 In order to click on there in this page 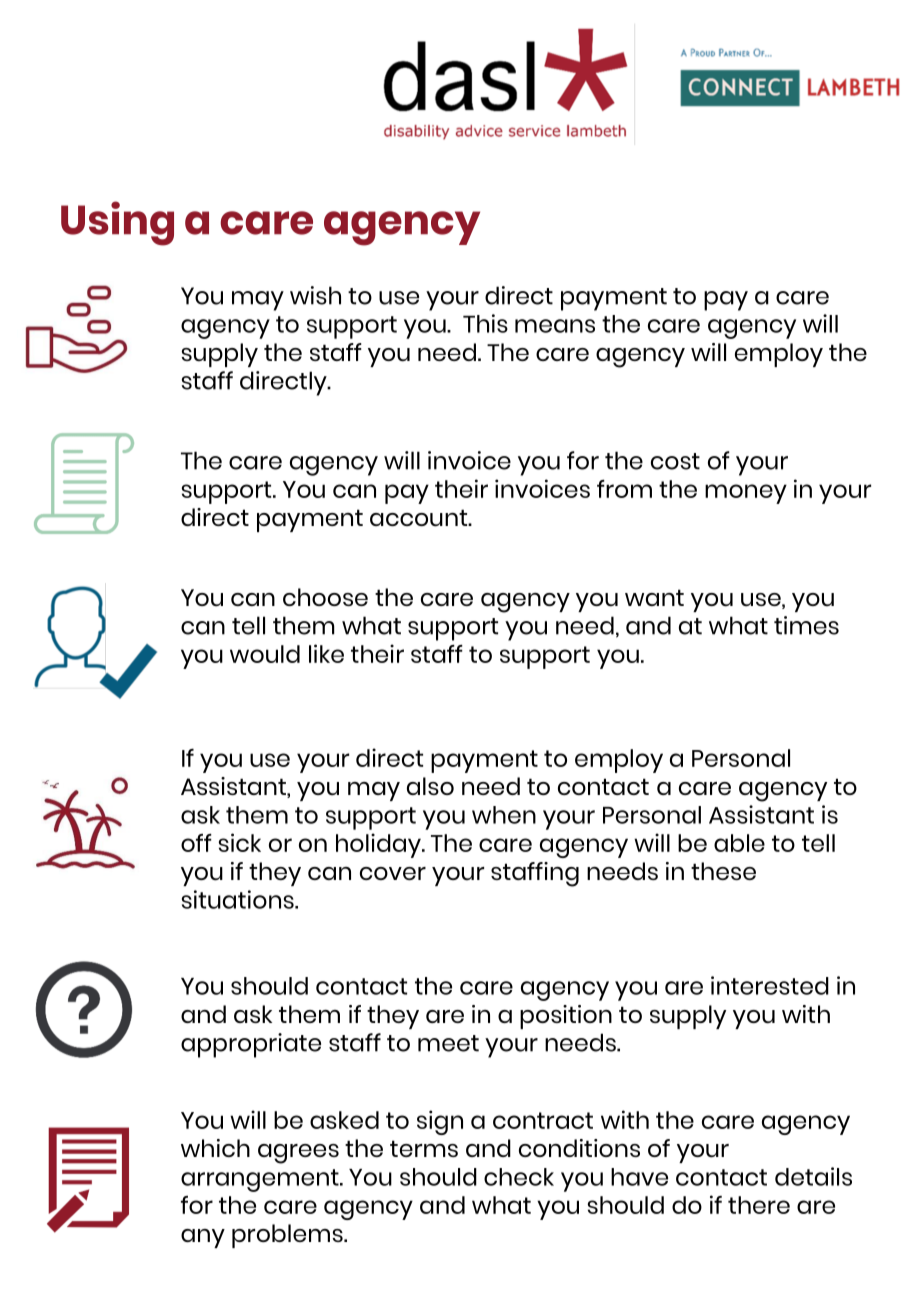, I will do `click(759, 1205)`.
